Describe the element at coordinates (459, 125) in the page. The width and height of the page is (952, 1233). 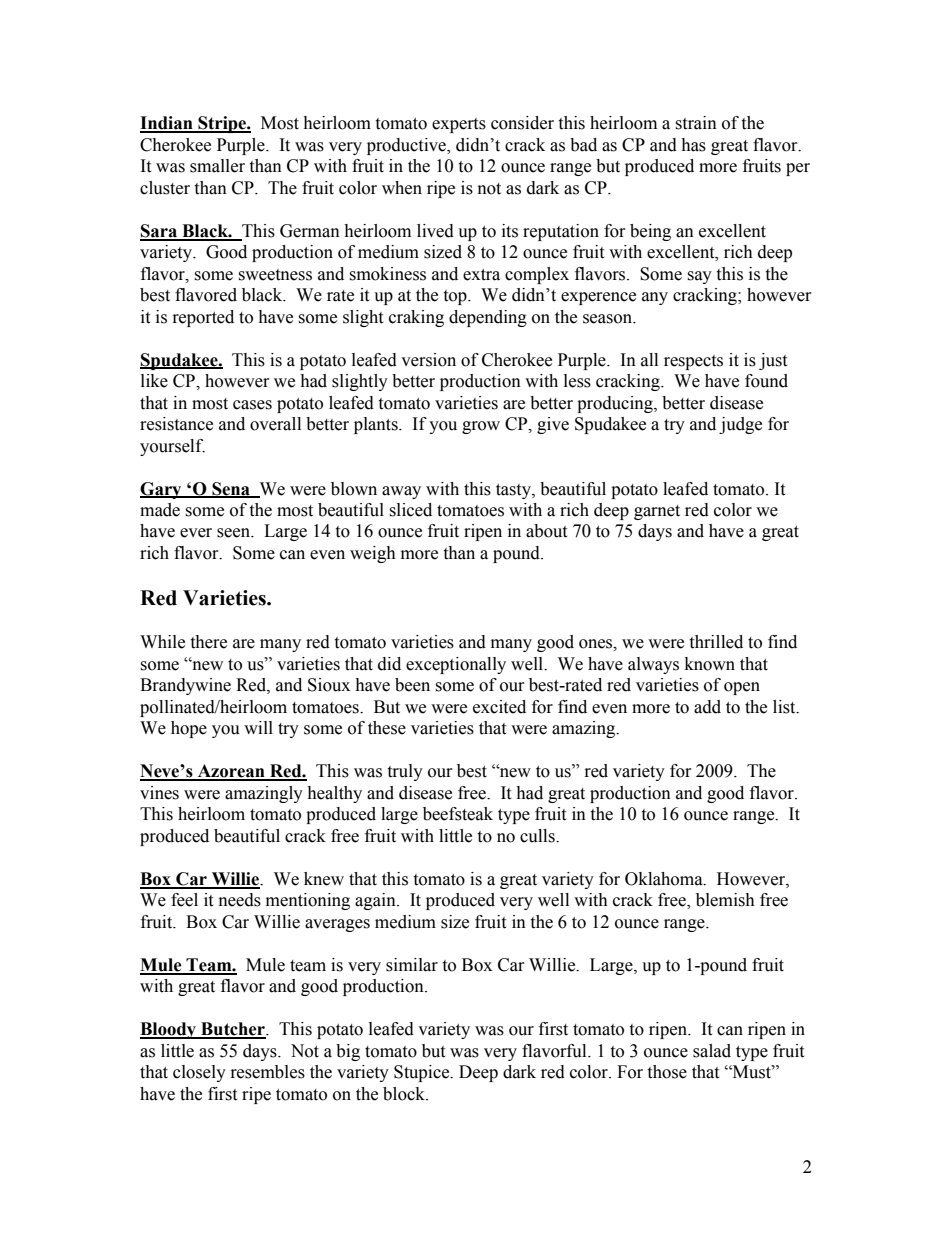
I see `experts` at that location.
